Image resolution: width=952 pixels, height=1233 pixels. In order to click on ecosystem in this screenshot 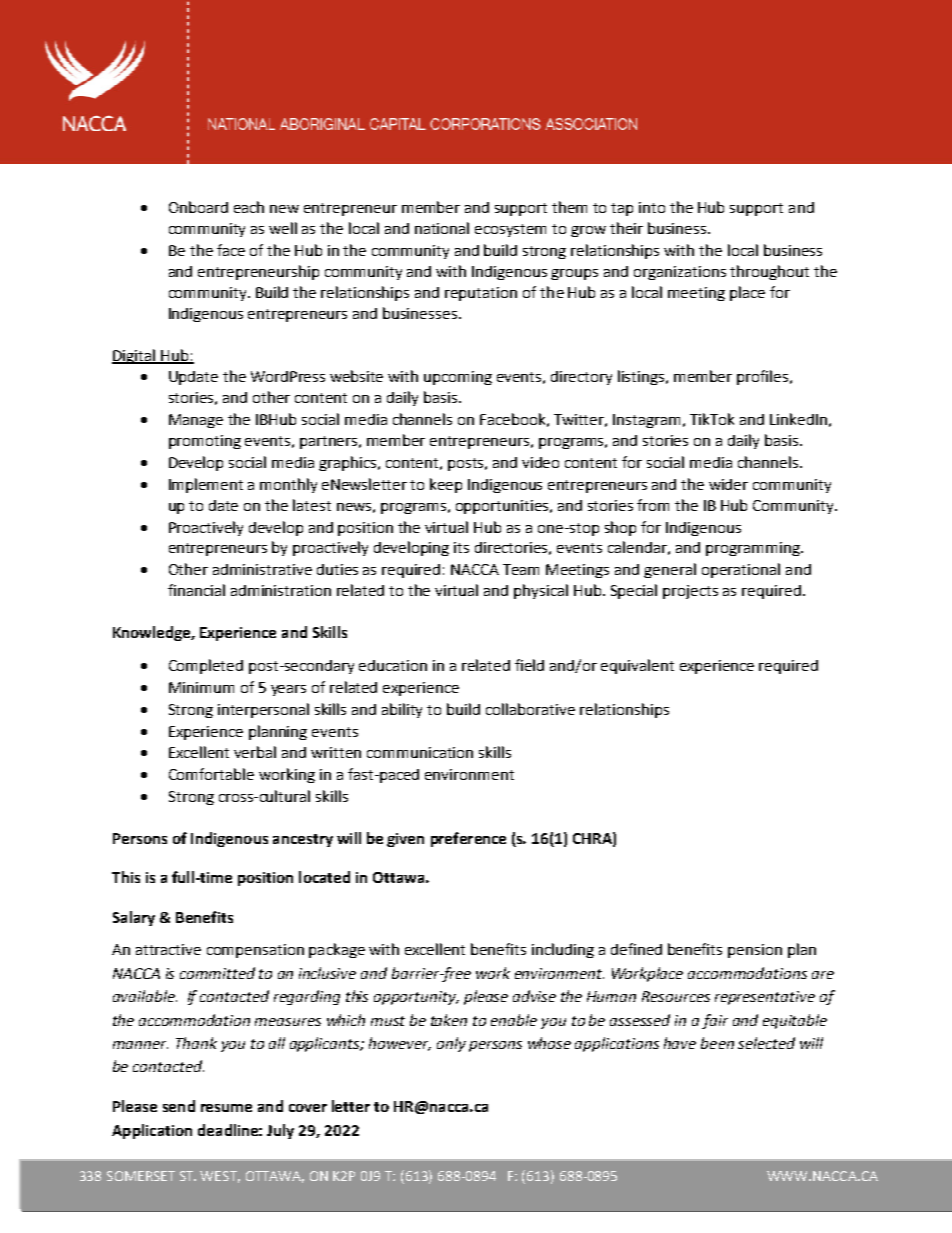, I will do `click(510, 230)`.
